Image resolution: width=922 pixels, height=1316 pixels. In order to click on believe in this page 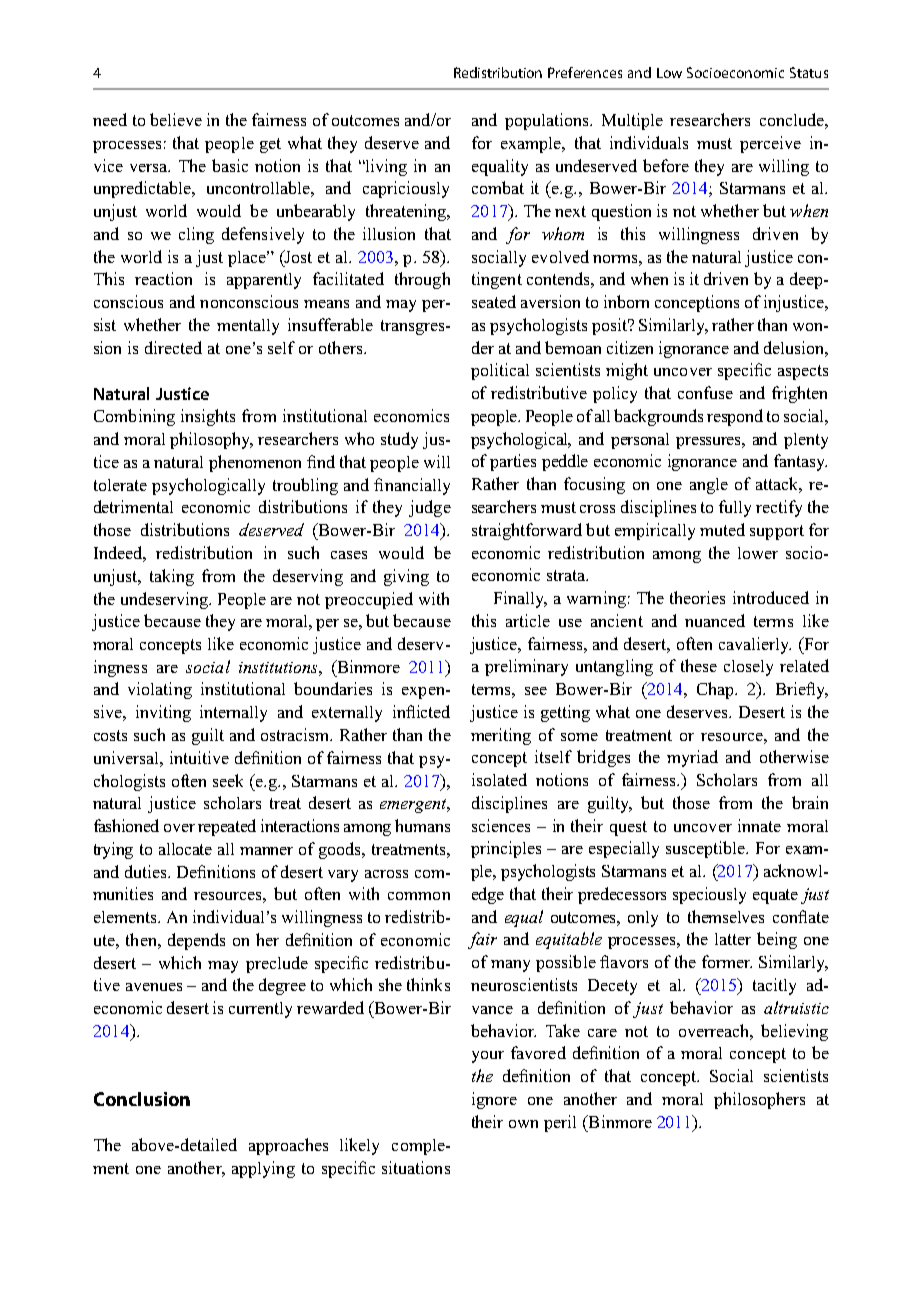, I will do `click(176, 119)`.
